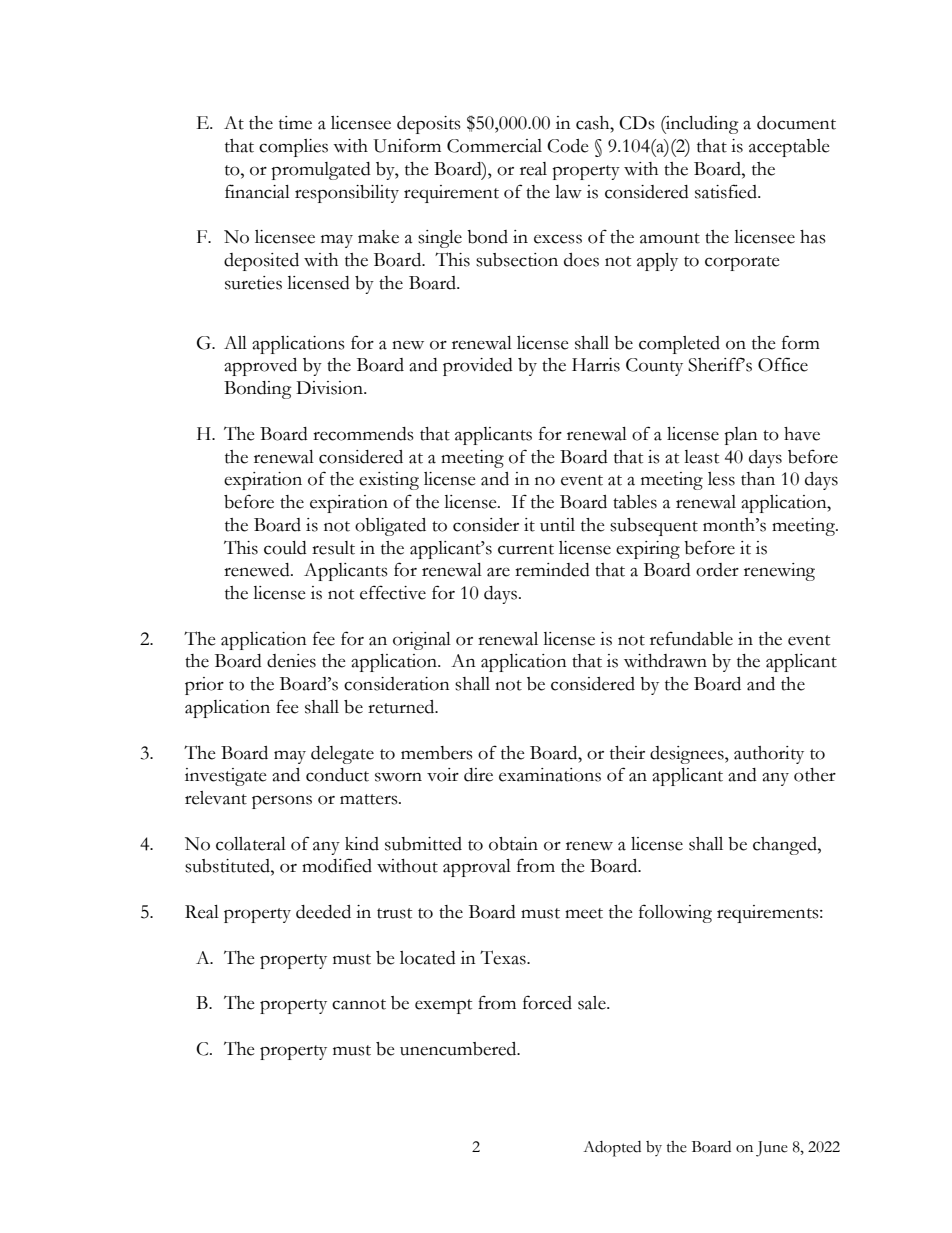  Describe the element at coordinates (293, 148) in the page. I see `complies` at that location.
